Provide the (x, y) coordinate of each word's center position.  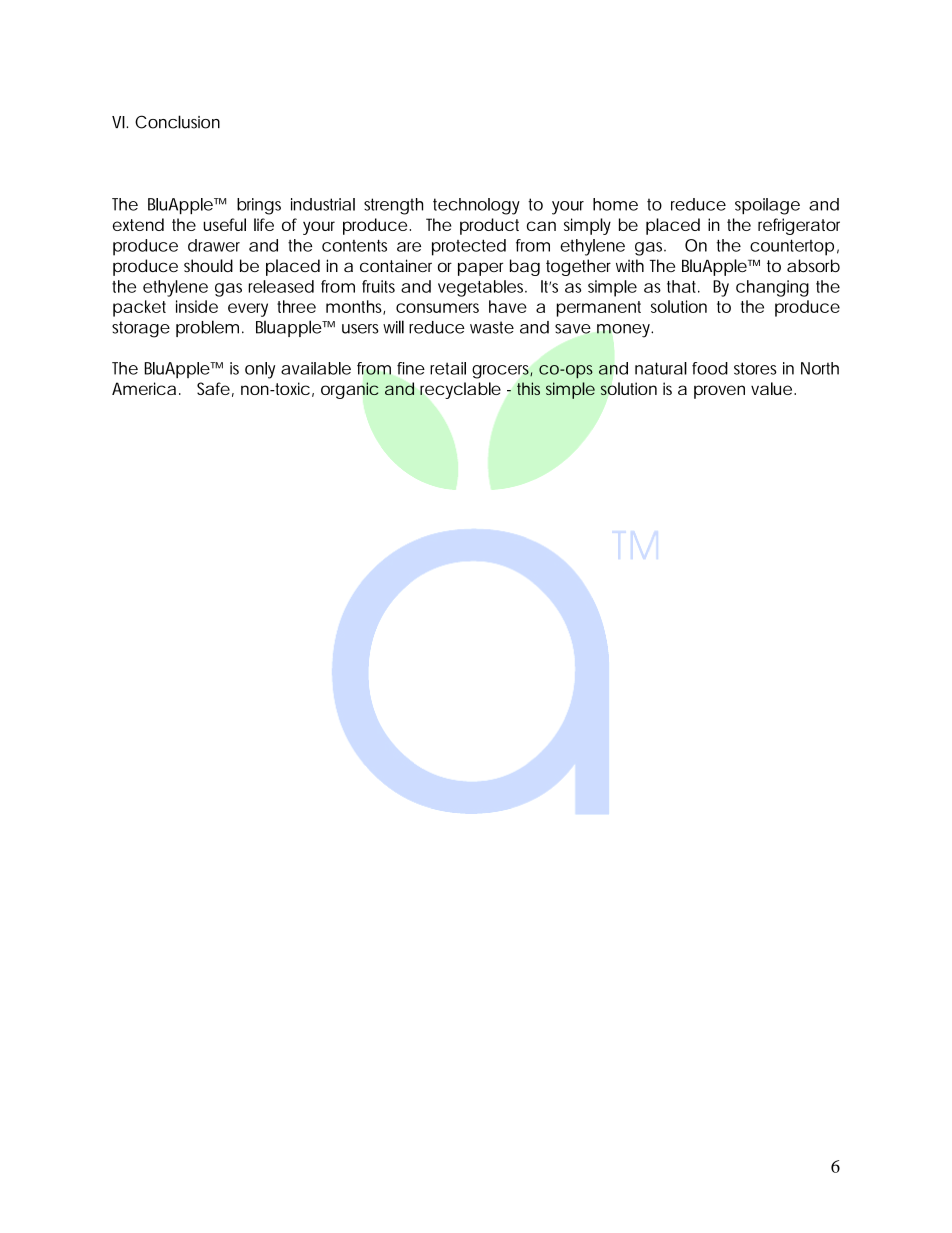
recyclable (460, 390)
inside (197, 306)
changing (772, 288)
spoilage (767, 206)
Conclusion (177, 122)
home (615, 204)
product (489, 226)
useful (224, 224)
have (508, 306)
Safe (213, 388)
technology (476, 206)
